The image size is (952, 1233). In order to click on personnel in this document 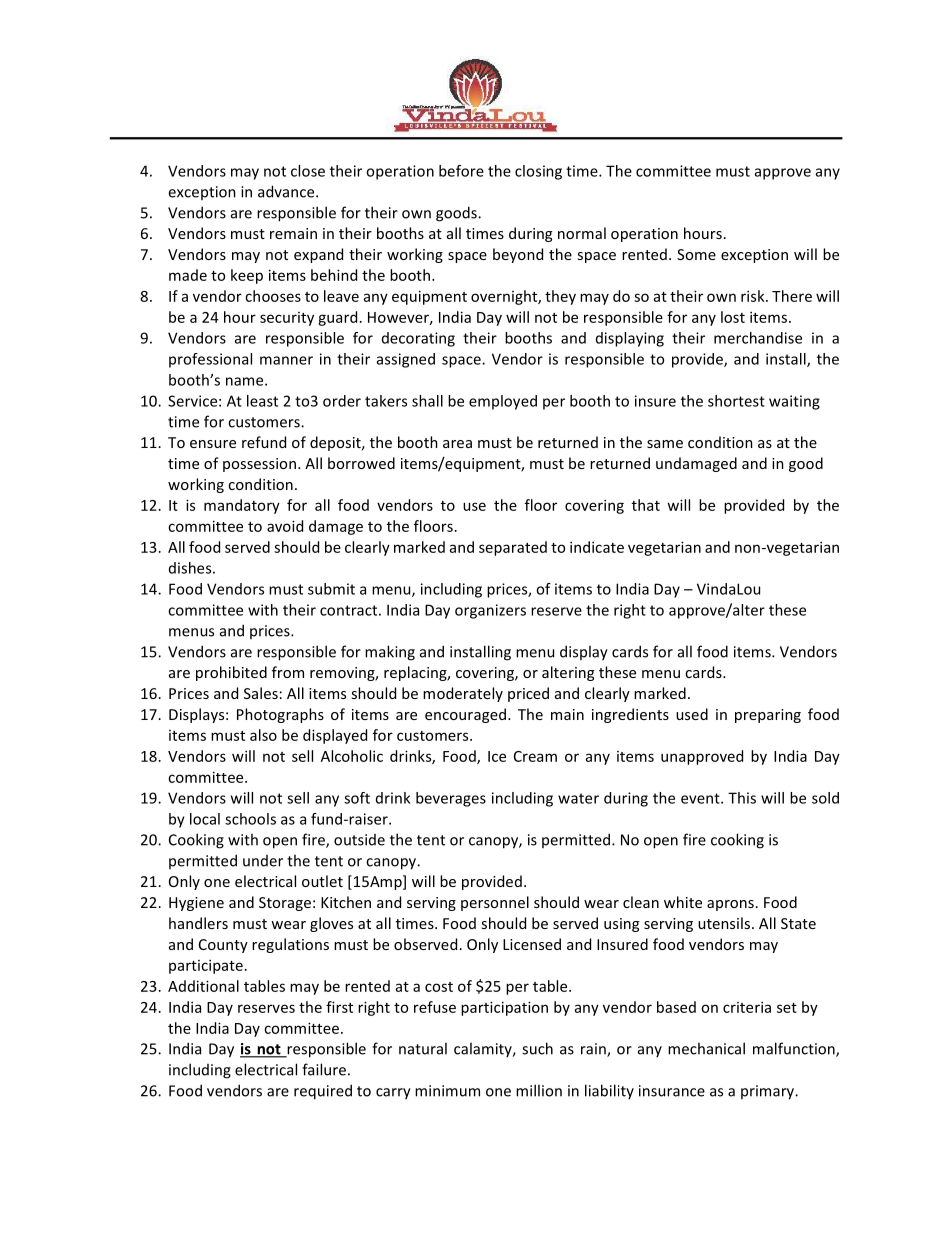, I will do `click(495, 903)`.
